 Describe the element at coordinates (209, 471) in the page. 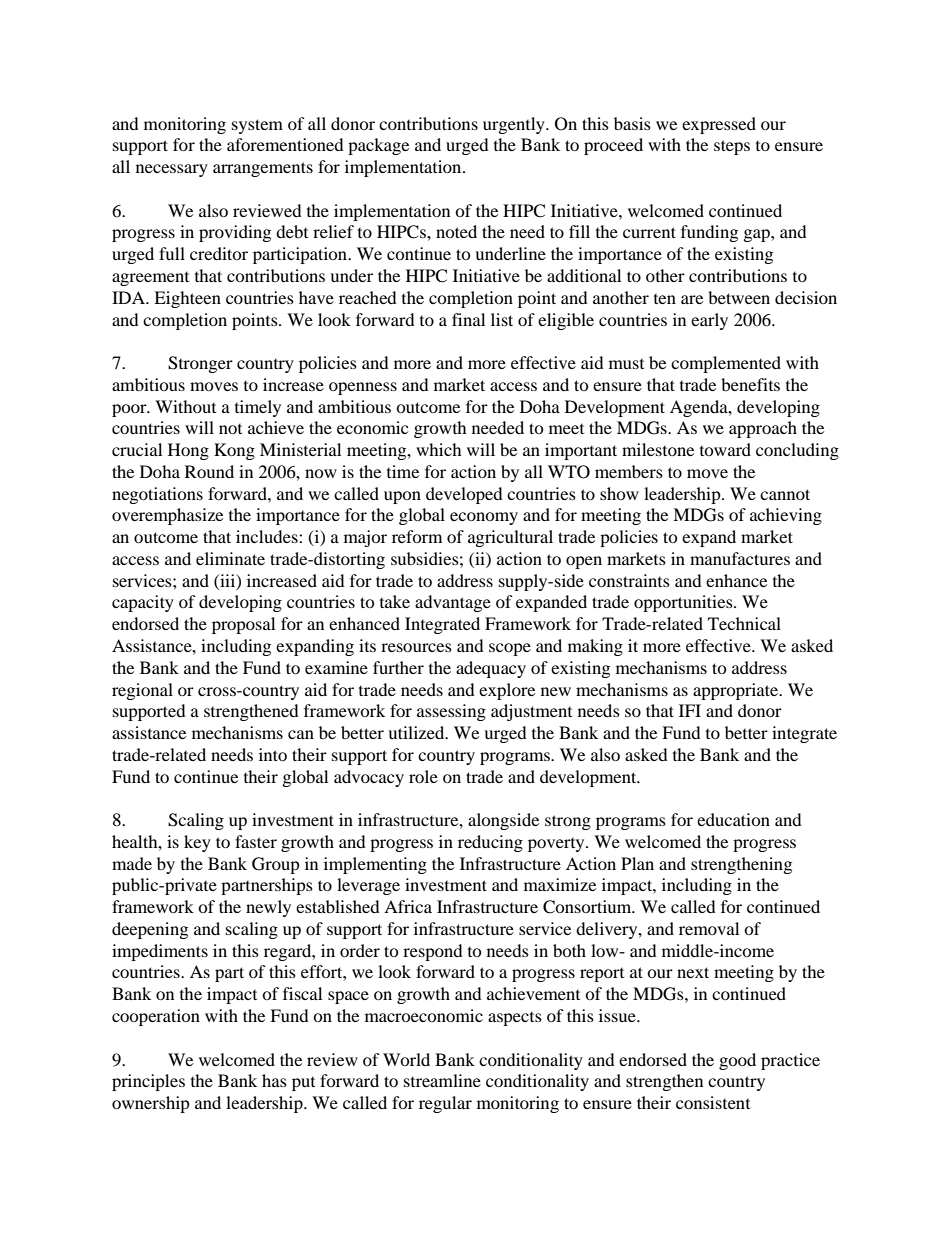

I see `Round` at that location.
